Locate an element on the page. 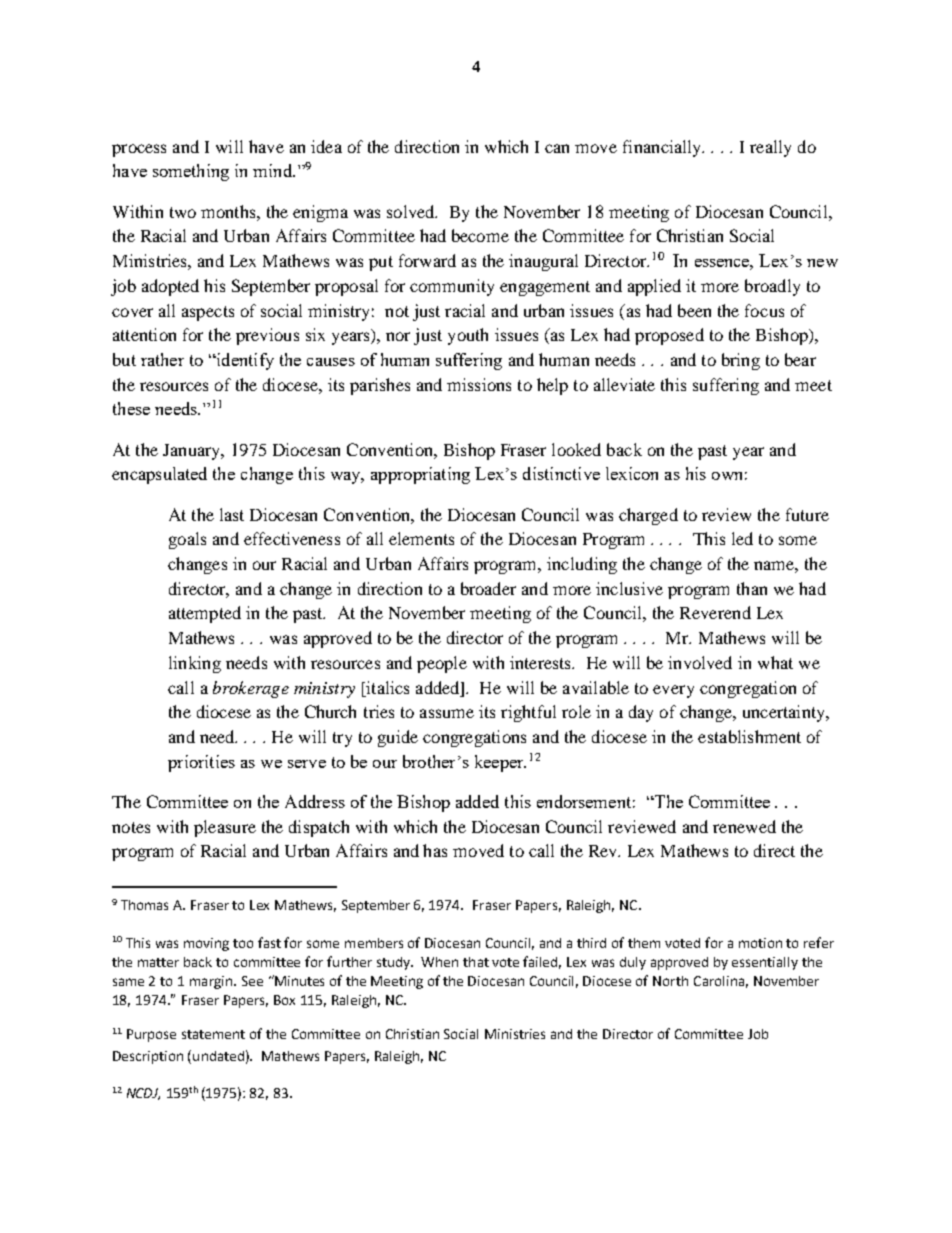  really is located at coordinates (770, 148).
